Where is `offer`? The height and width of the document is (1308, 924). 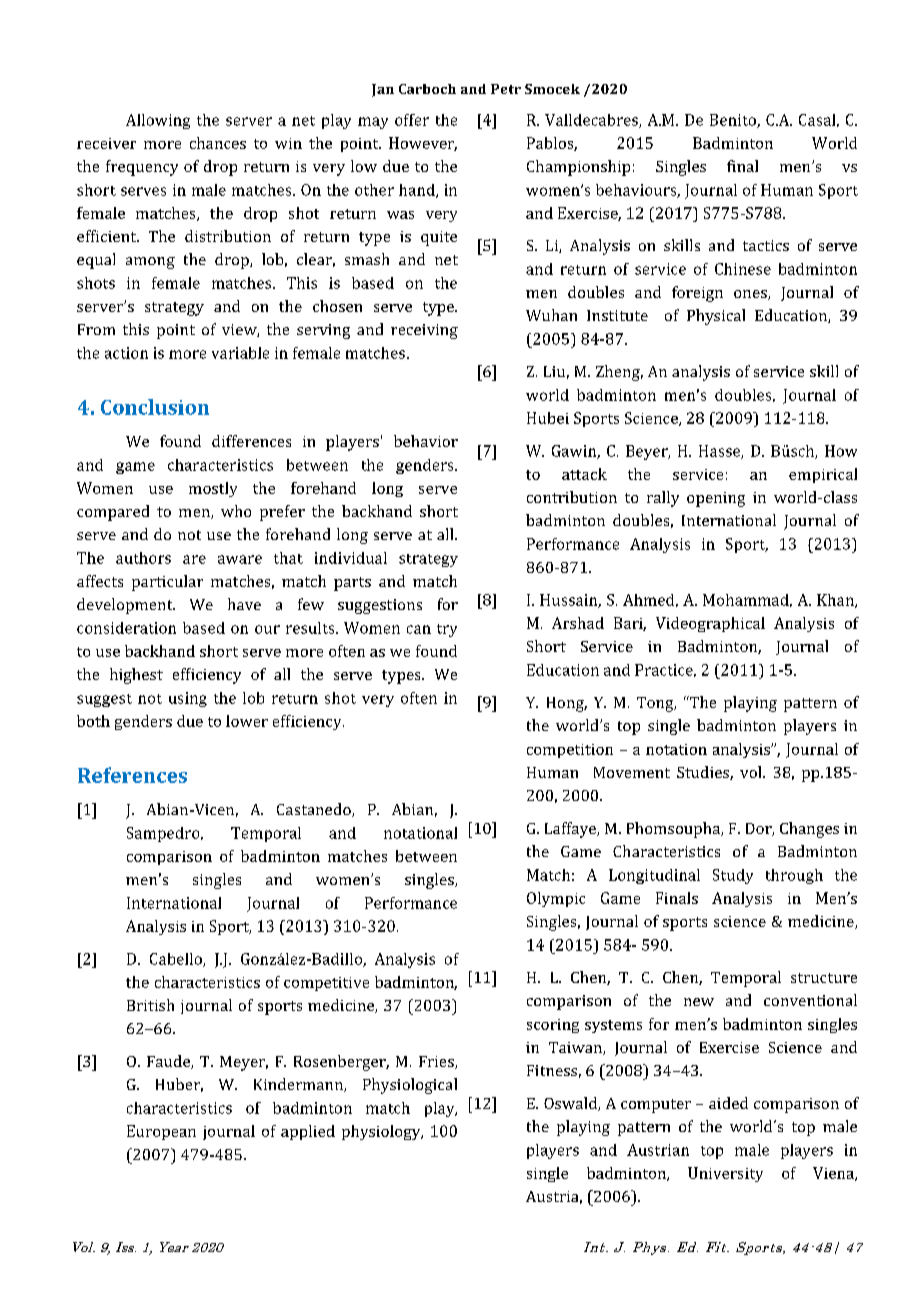 offer is located at coordinates (412, 120).
